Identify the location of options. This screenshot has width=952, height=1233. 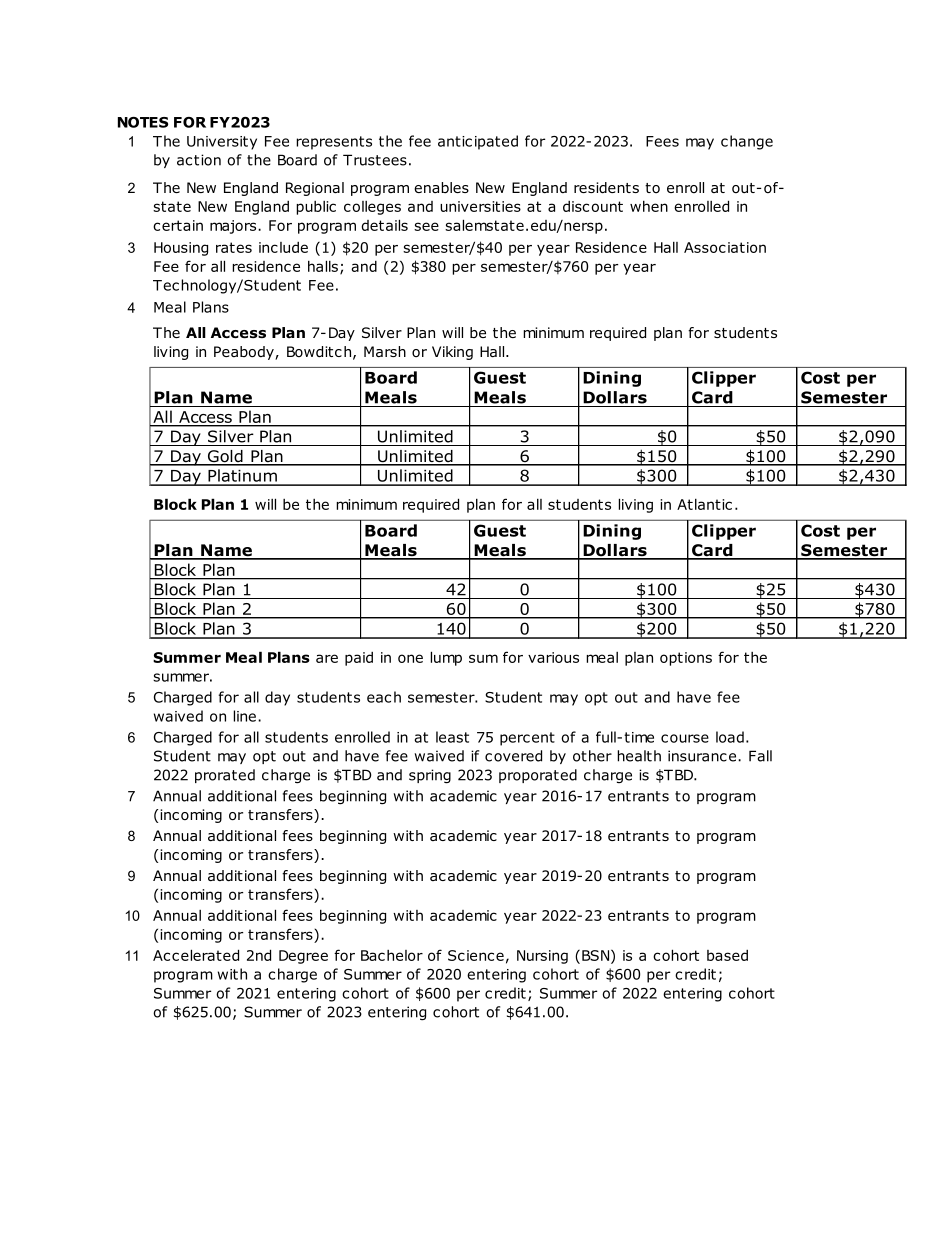
(686, 659).
